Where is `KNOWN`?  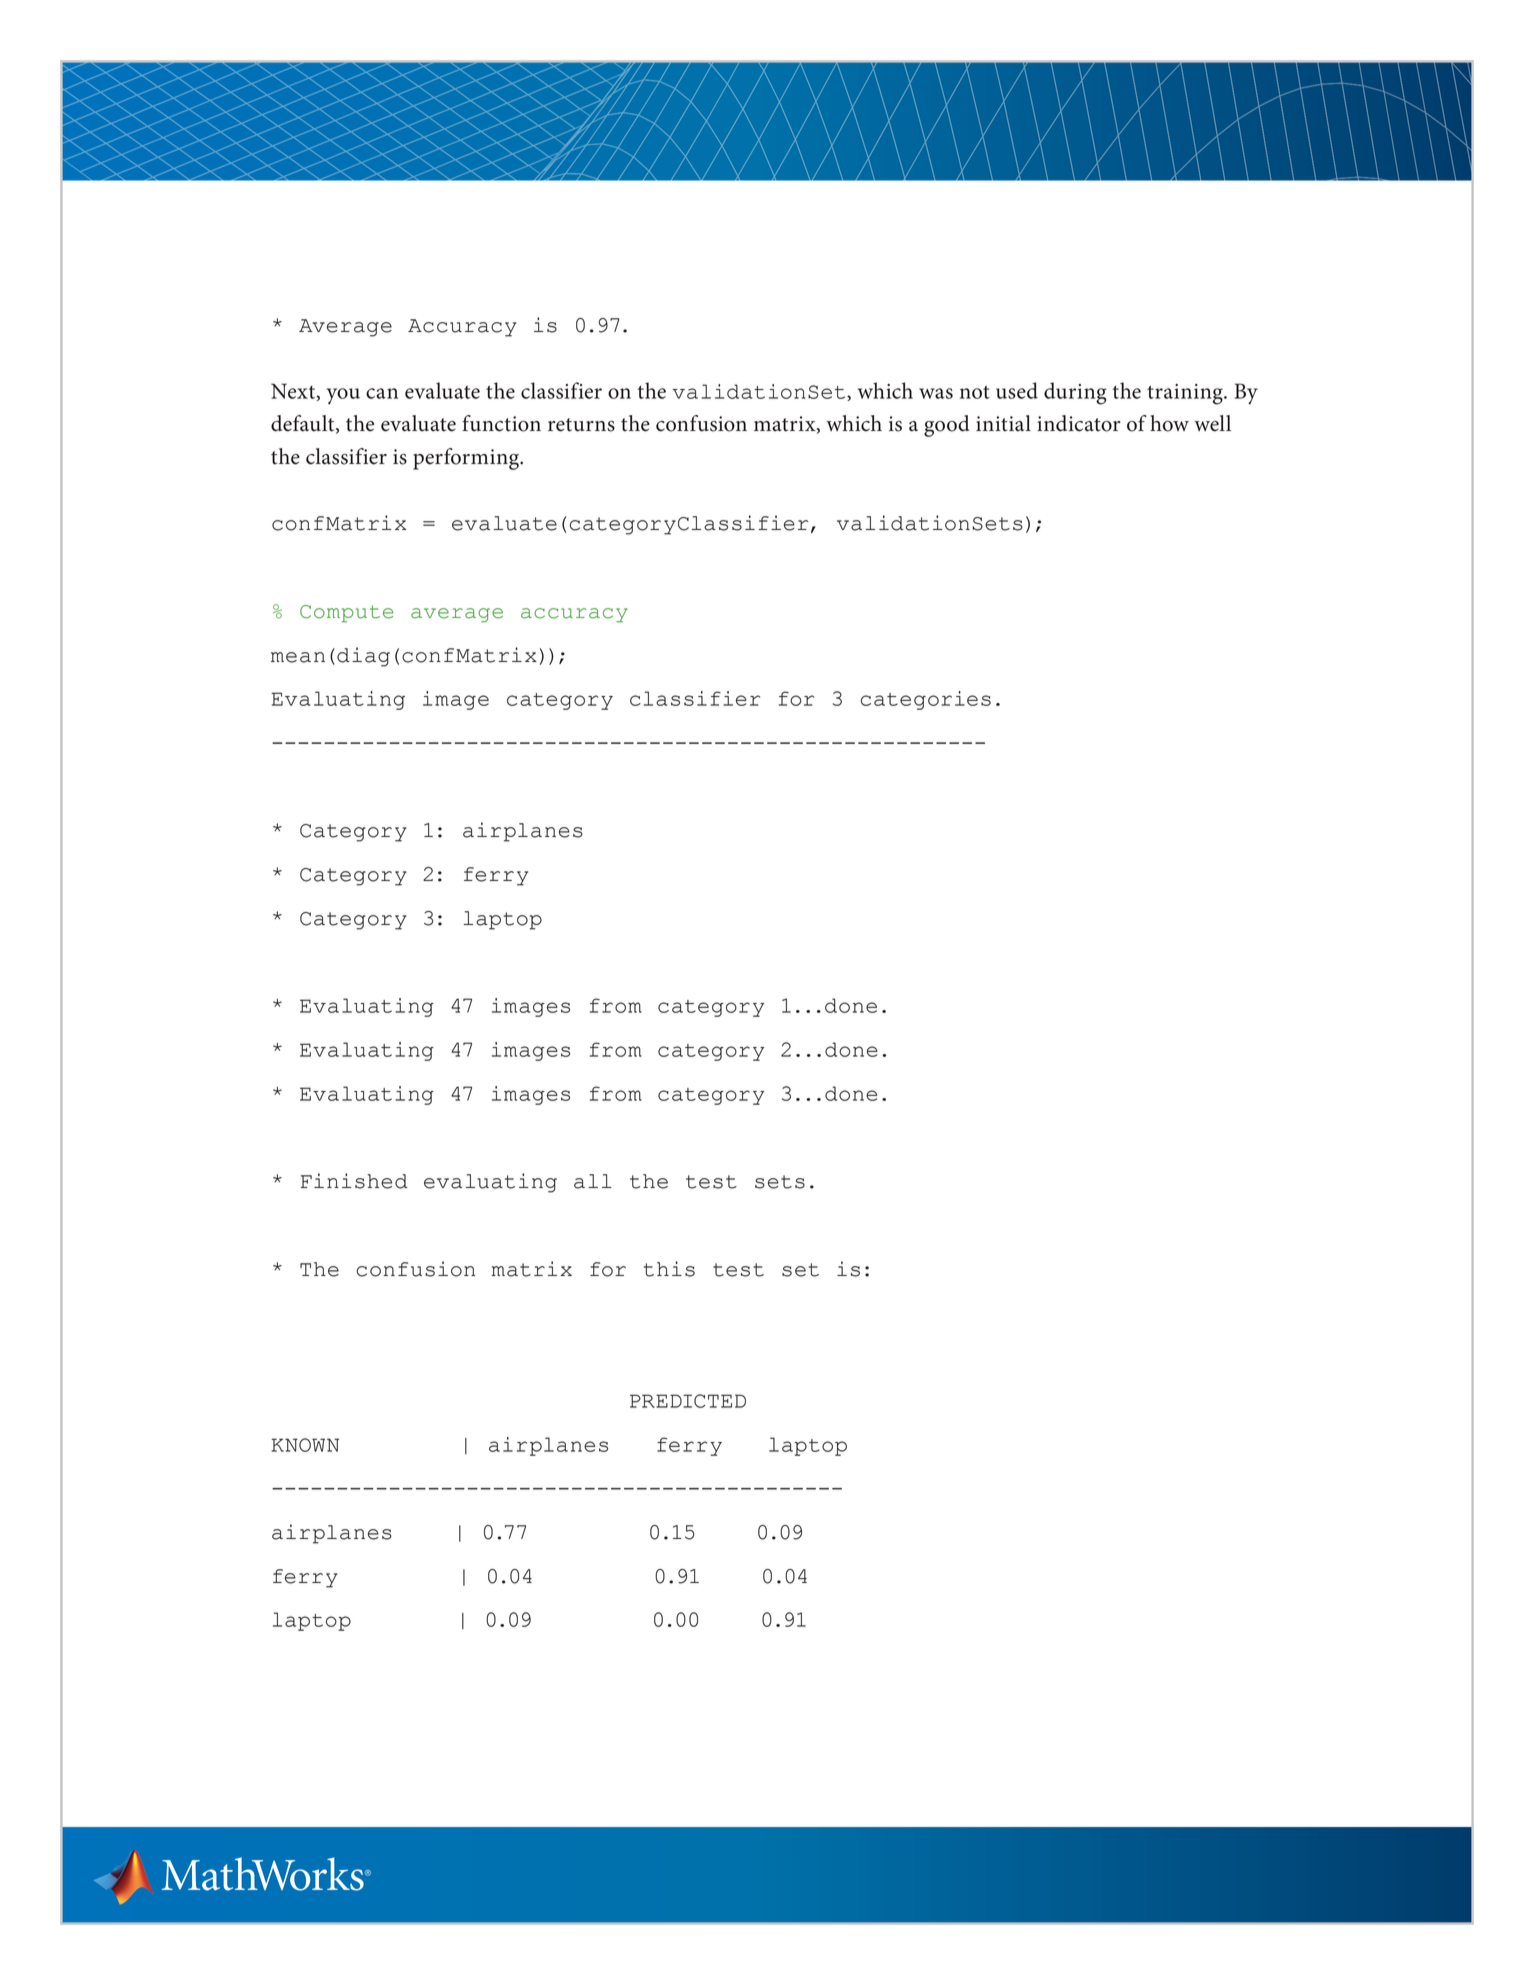 KNOWN is located at coordinates (305, 1445).
